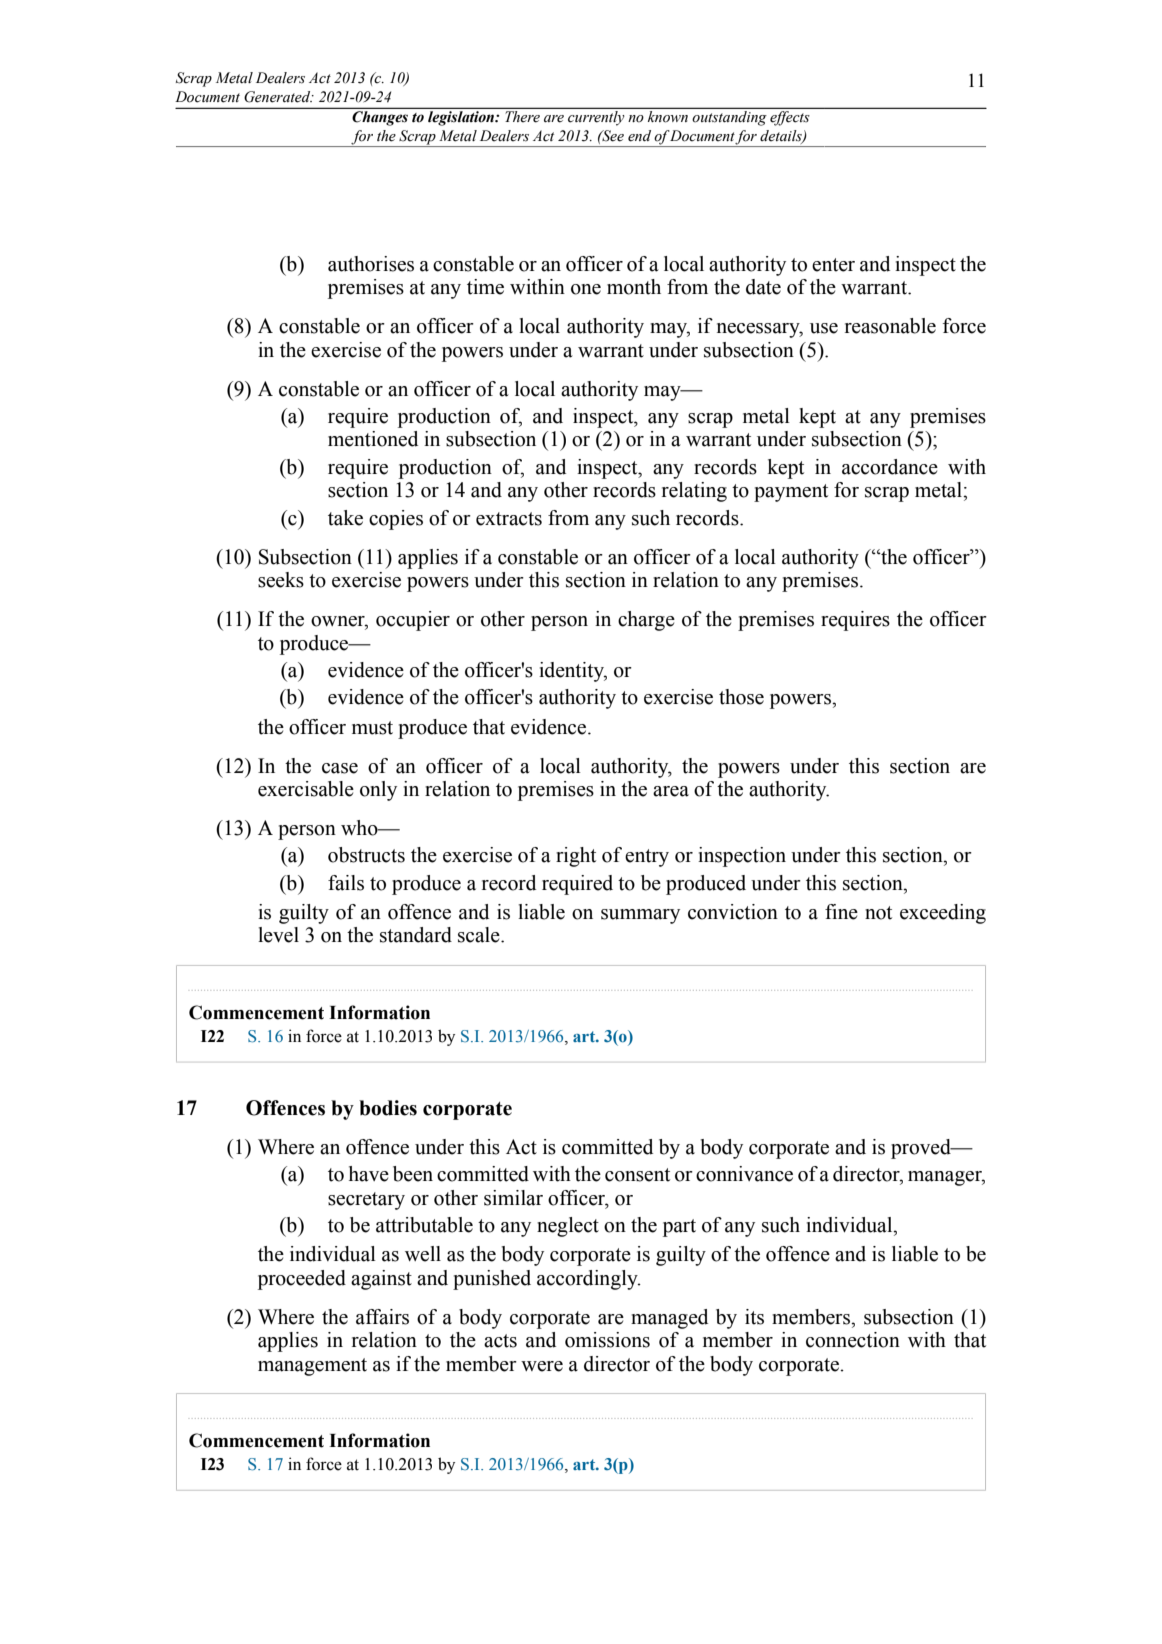  I want to click on affairs, so click(382, 1317).
